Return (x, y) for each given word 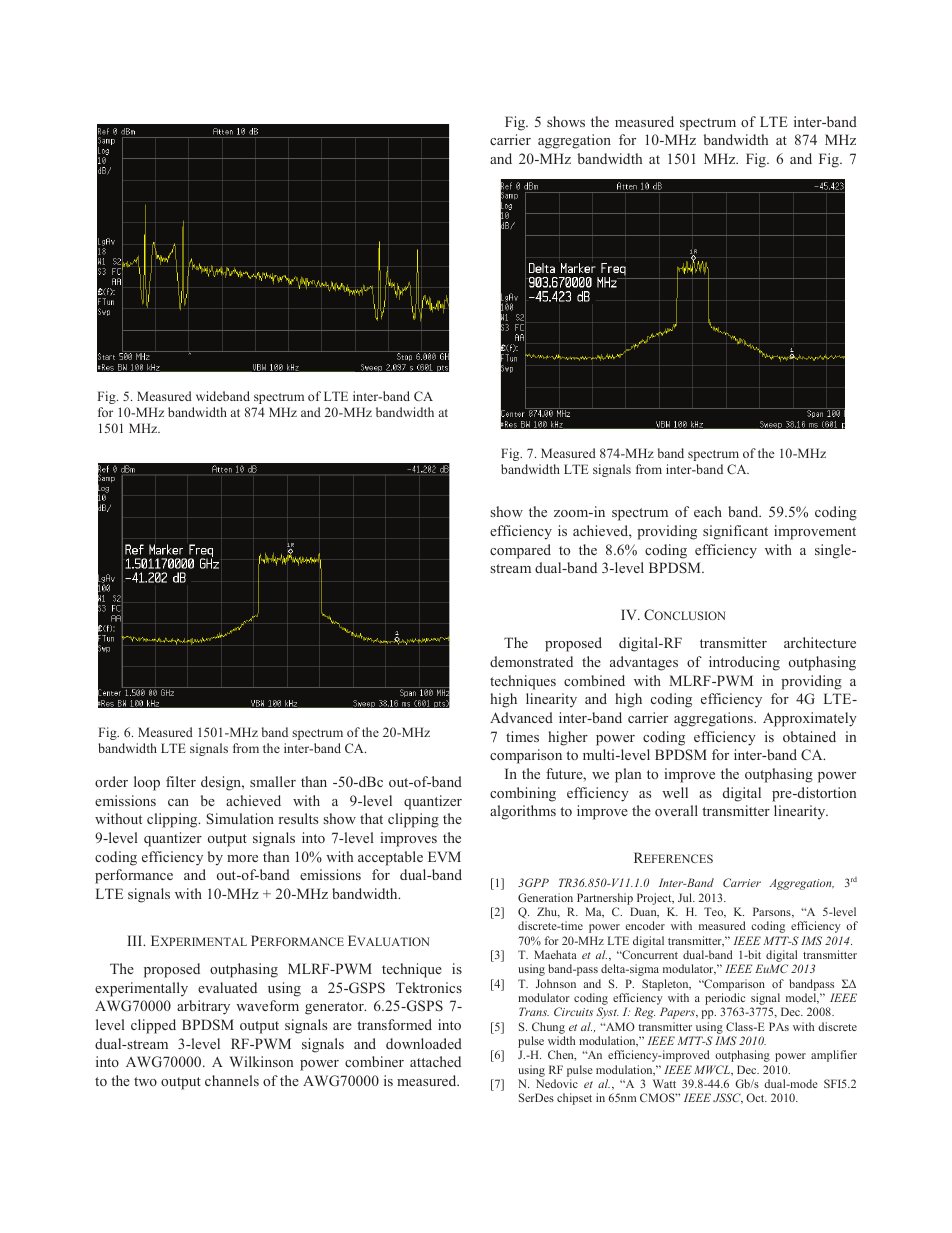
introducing (744, 663)
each (708, 511)
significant (735, 532)
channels (232, 1080)
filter (181, 781)
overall (676, 810)
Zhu (548, 912)
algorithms (523, 812)
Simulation (240, 818)
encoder (645, 925)
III (136, 940)
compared (520, 551)
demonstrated (531, 661)
